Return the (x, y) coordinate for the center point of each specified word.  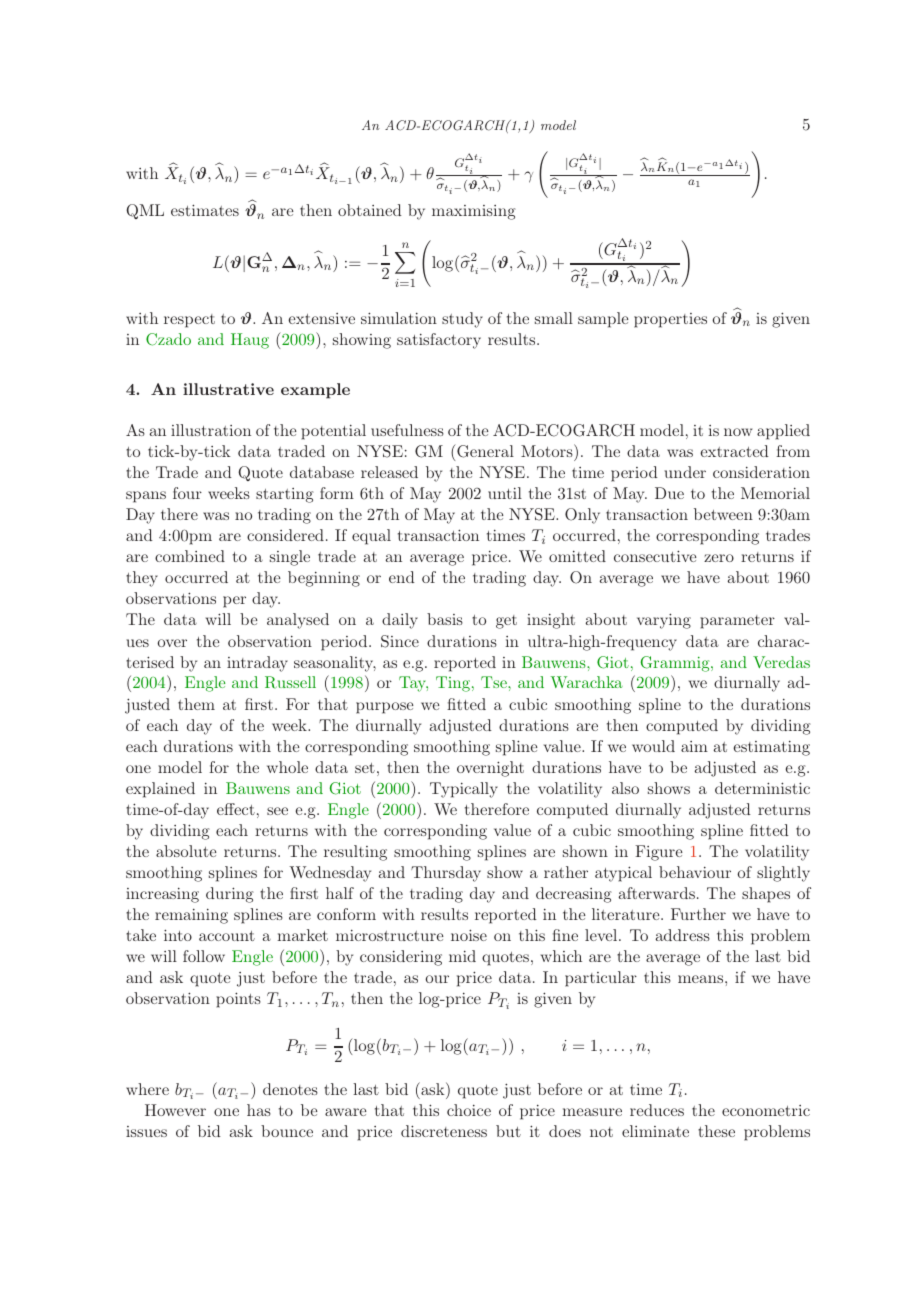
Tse (495, 682)
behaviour (695, 872)
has (259, 1110)
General (484, 451)
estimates (205, 210)
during (230, 895)
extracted (734, 451)
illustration (211, 430)
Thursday (446, 874)
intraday (257, 664)
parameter (737, 622)
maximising (474, 212)
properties (670, 320)
